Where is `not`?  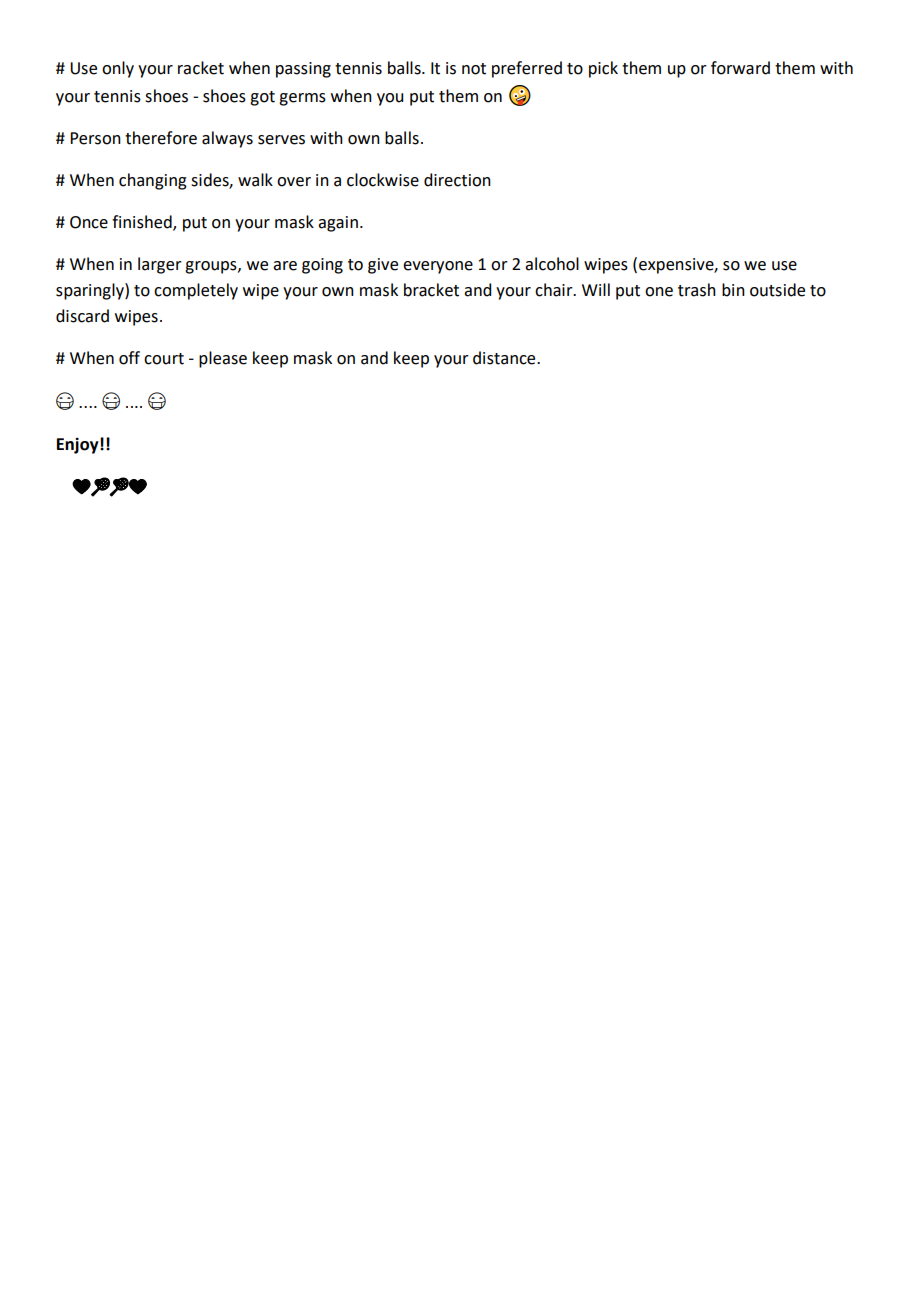
not is located at coordinates (474, 69).
